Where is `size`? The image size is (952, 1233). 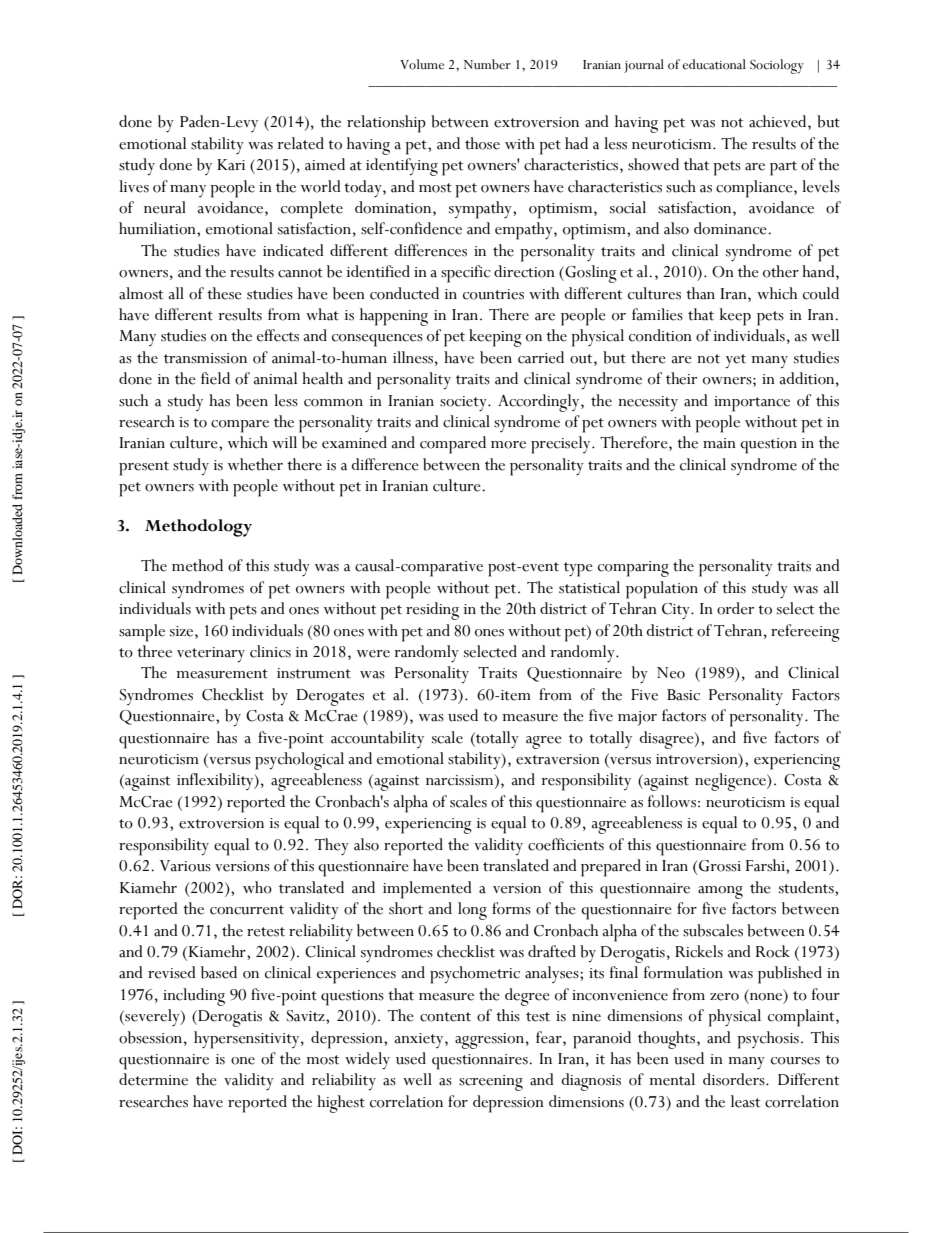
size is located at coordinates (183, 631).
